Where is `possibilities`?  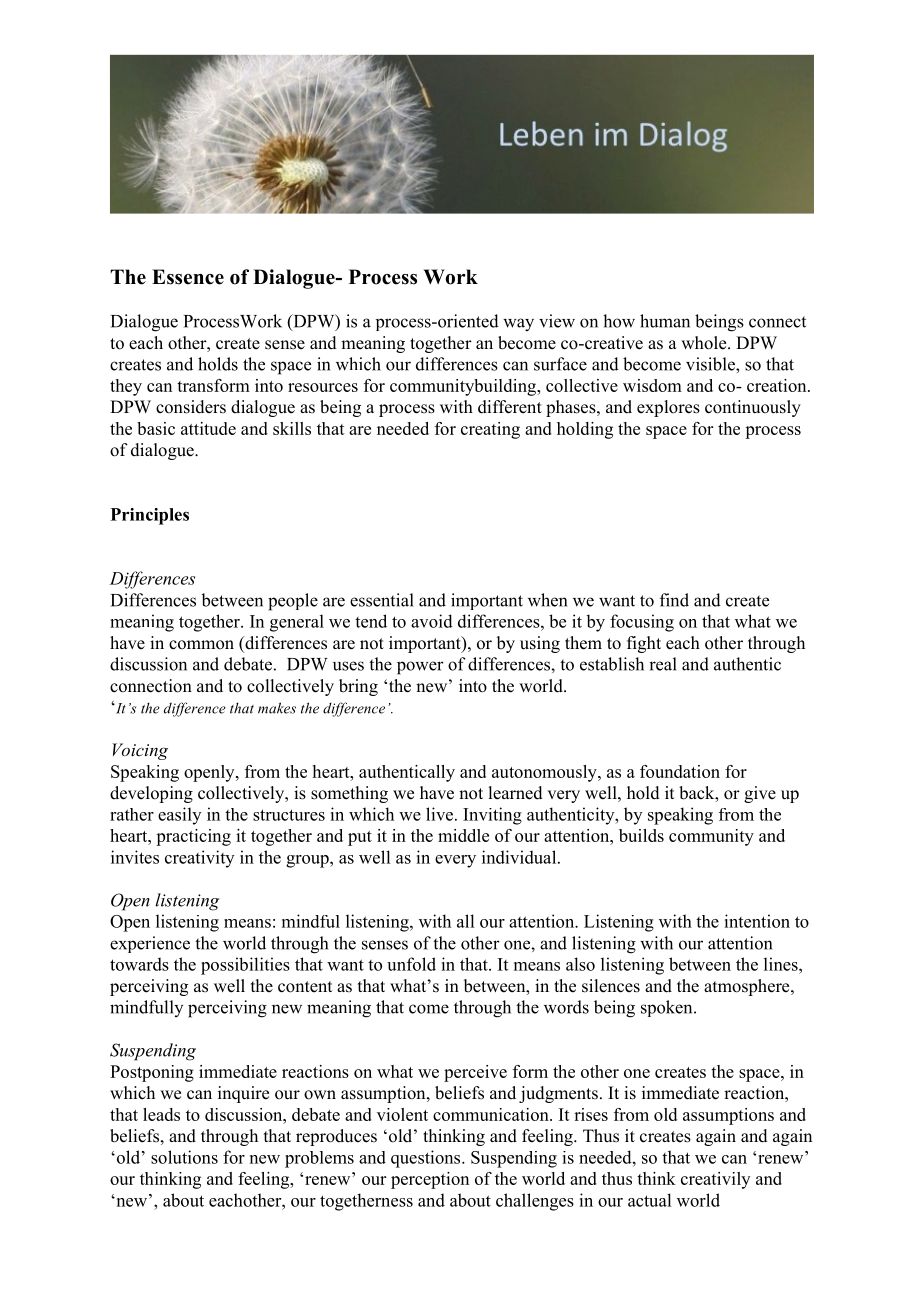 possibilities is located at coordinates (245, 966).
